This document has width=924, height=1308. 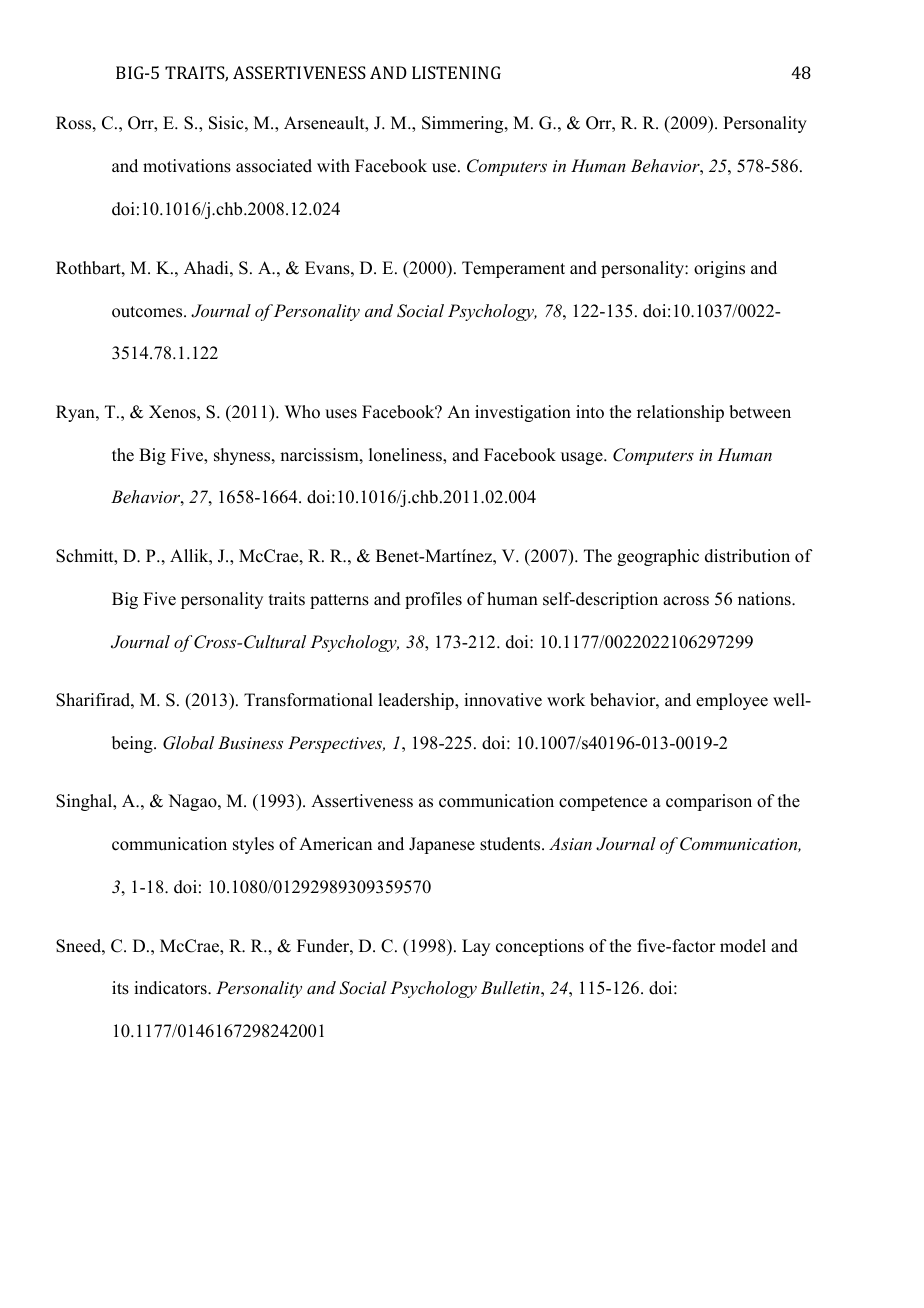 What do you see at coordinates (250, 742) in the document?
I see `Business` at bounding box center [250, 742].
